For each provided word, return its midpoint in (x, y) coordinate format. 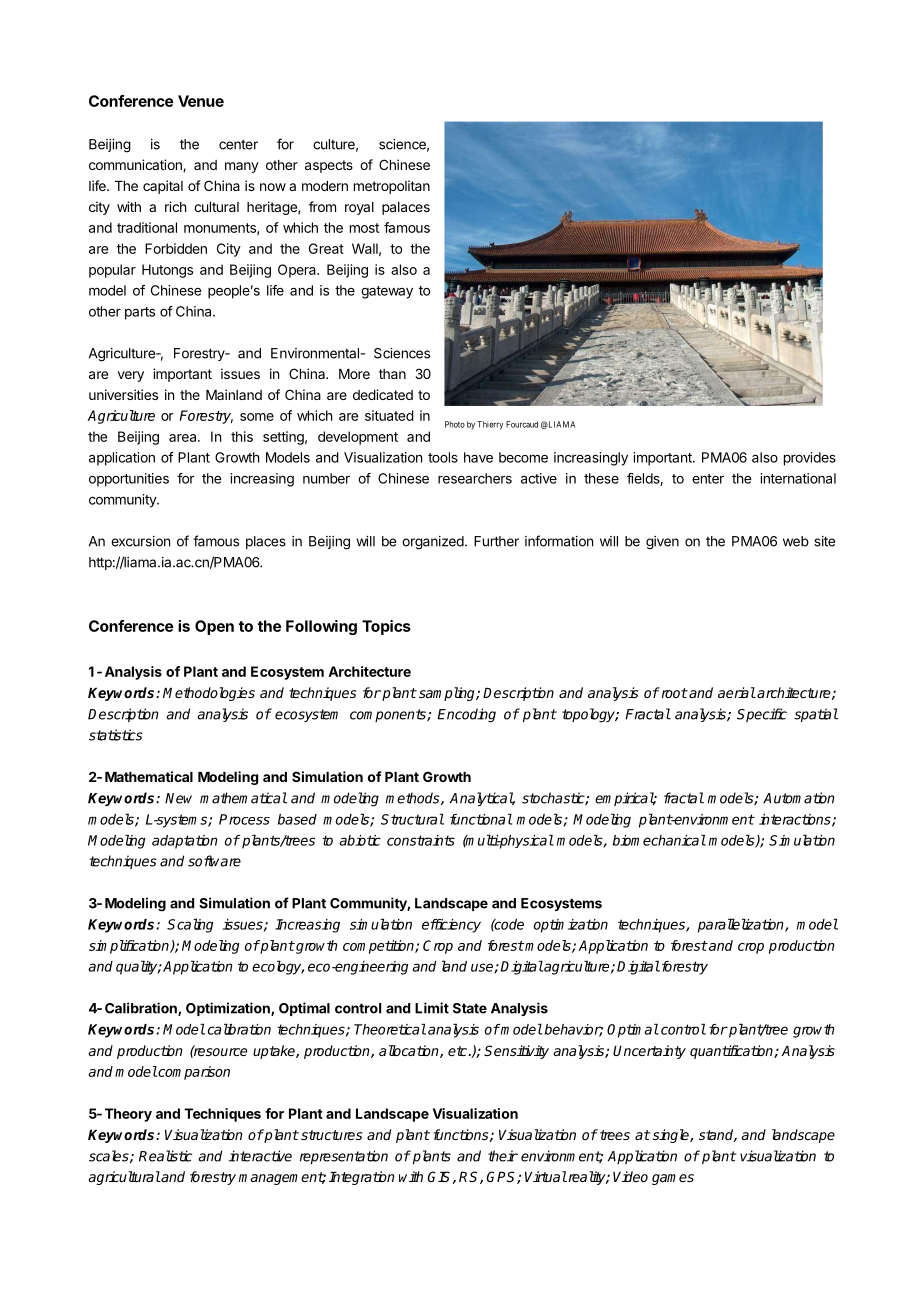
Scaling (190, 925)
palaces (406, 208)
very (131, 376)
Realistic (165, 1156)
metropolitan (392, 187)
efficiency (451, 926)
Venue (201, 101)
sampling (448, 694)
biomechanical (659, 840)
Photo (455, 424)
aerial (737, 692)
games (673, 1179)
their (503, 1156)
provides (810, 459)
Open (214, 627)
